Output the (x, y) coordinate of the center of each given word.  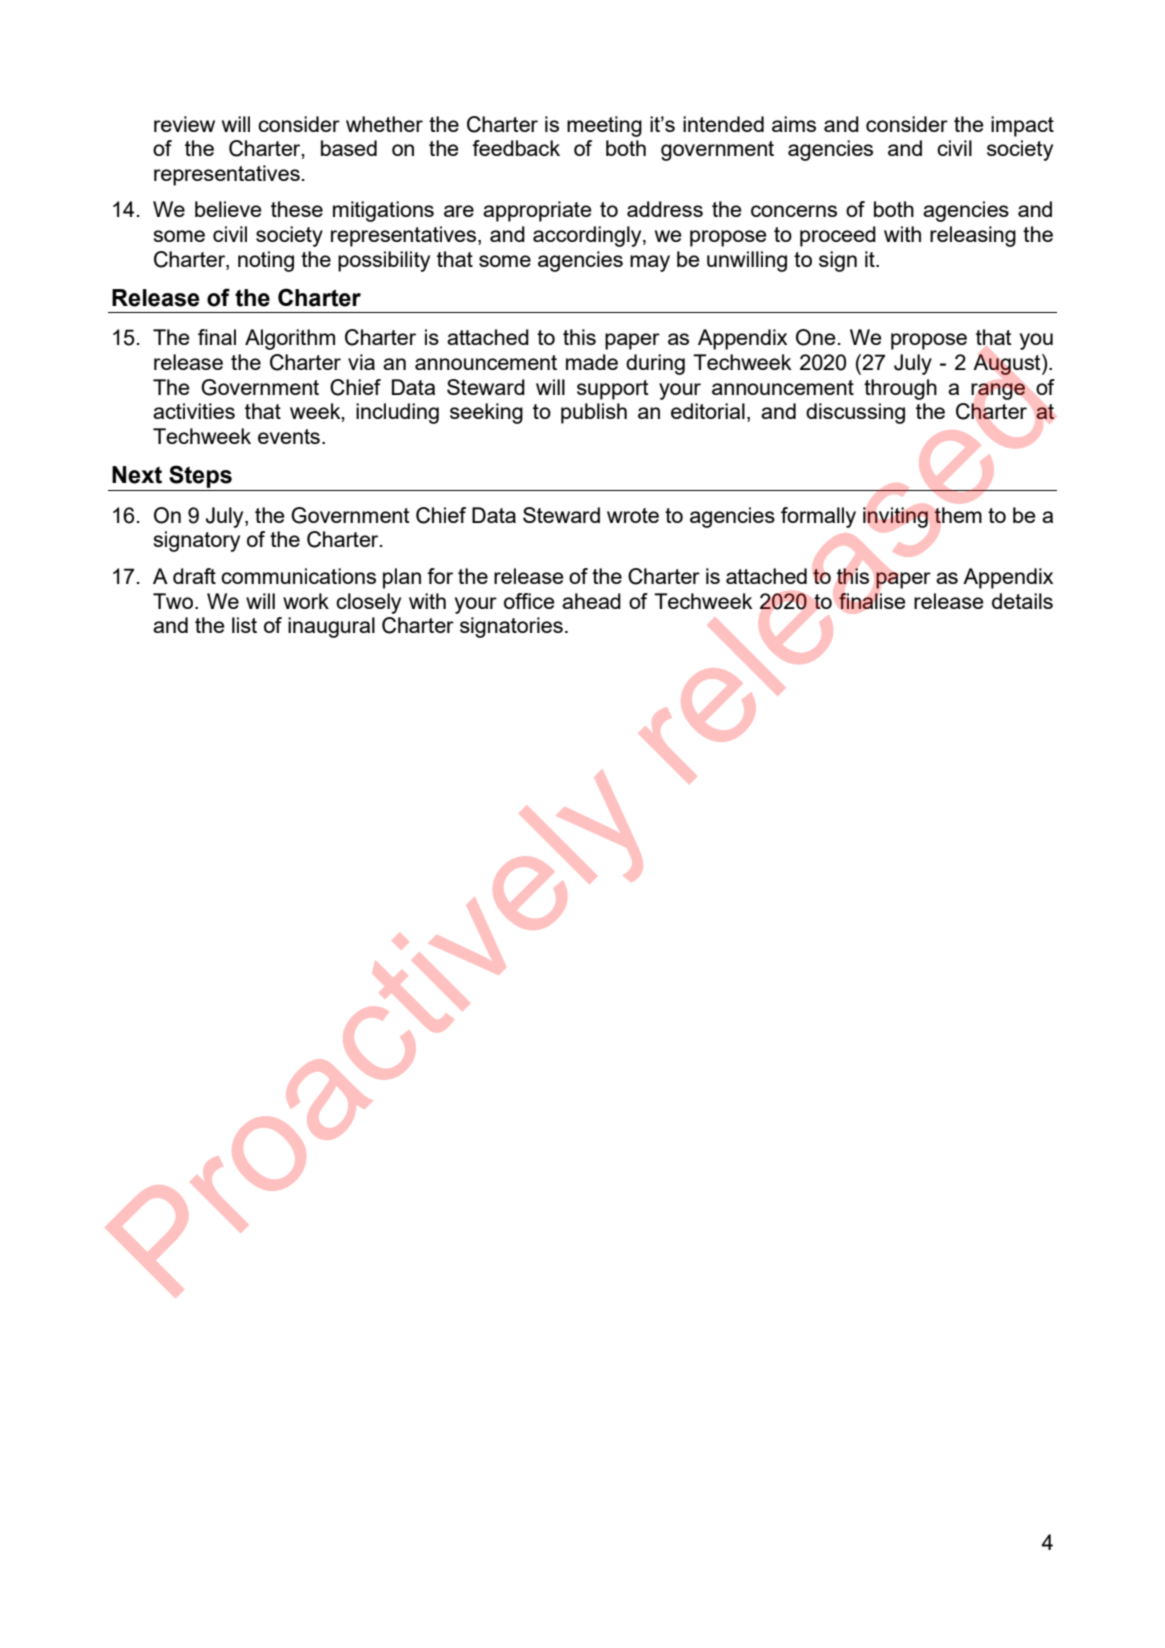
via (361, 362)
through (900, 389)
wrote (633, 515)
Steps (200, 476)
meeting (604, 126)
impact (1022, 126)
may (650, 263)
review (184, 124)
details (1022, 601)
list (244, 625)
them (958, 515)
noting (266, 261)
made (592, 362)
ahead (591, 601)
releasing (973, 236)
